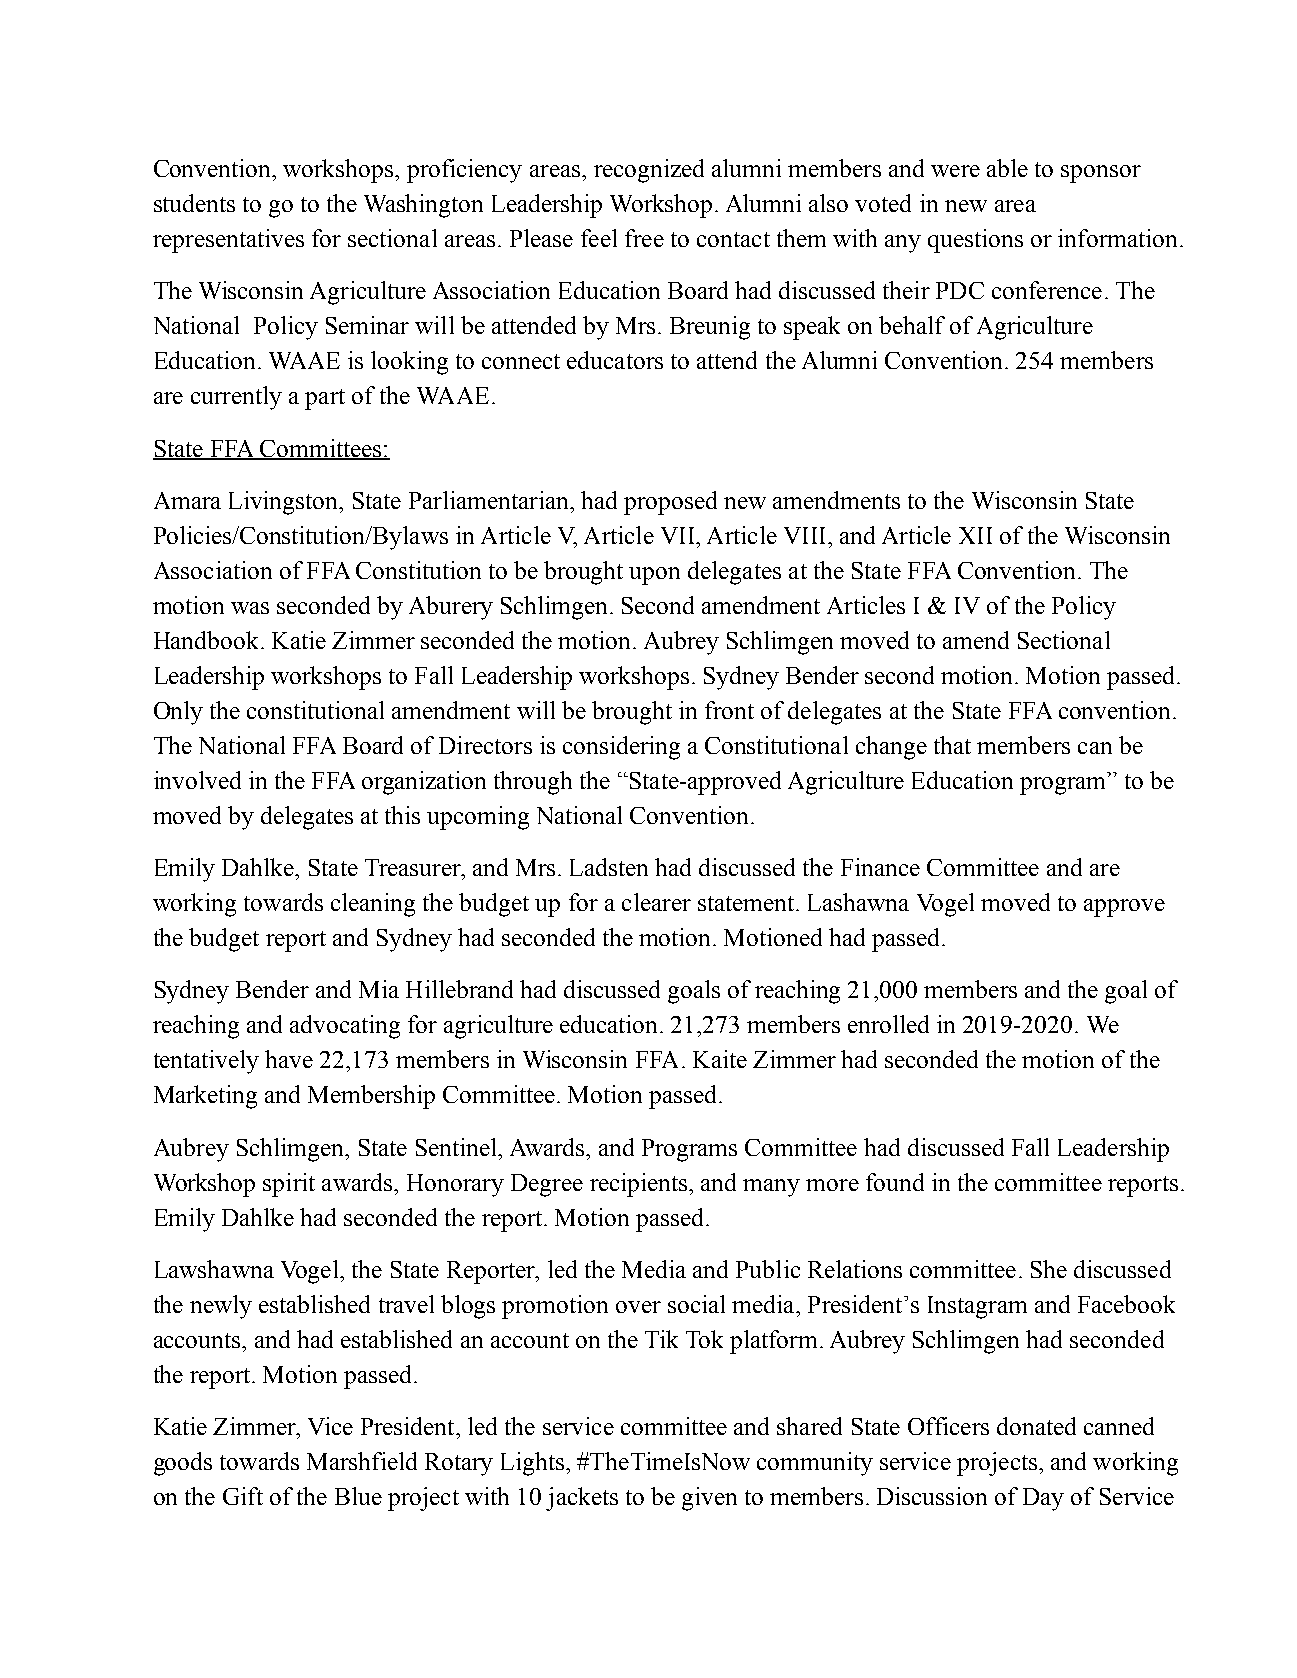 The height and width of the page is (1678, 1297). I want to click on Handbook, so click(206, 640).
